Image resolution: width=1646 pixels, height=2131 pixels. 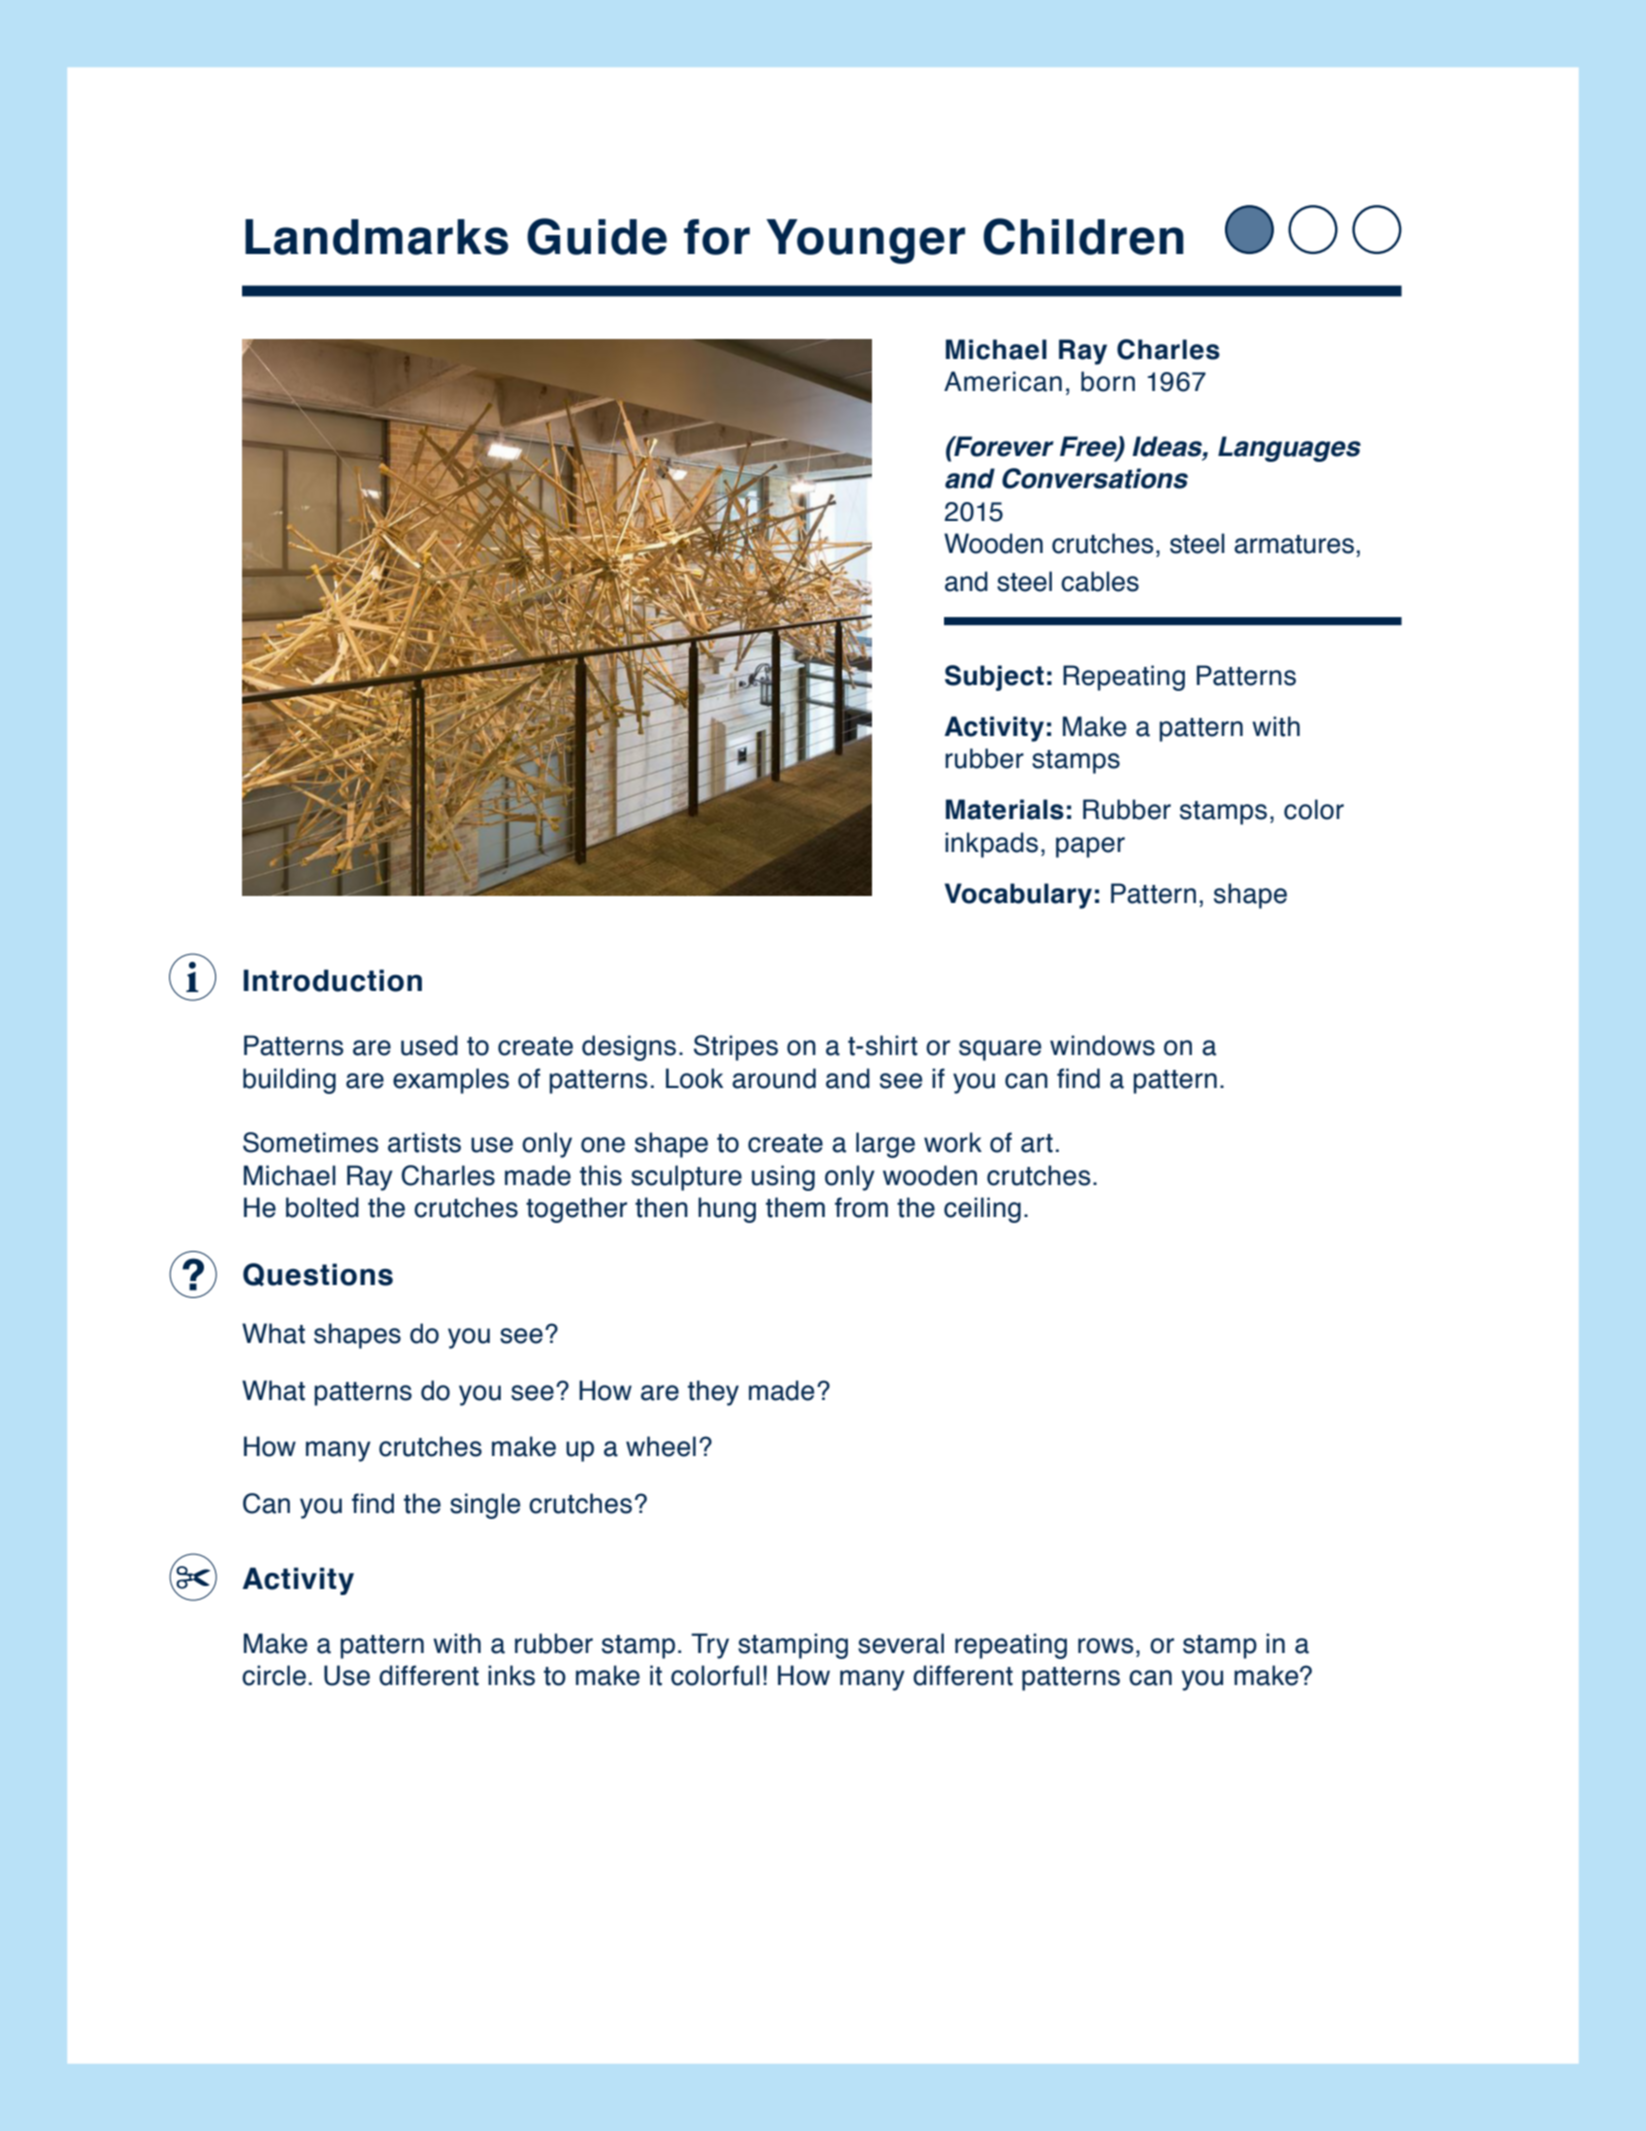 What do you see at coordinates (511, 1675) in the screenshot?
I see `inks` at bounding box center [511, 1675].
